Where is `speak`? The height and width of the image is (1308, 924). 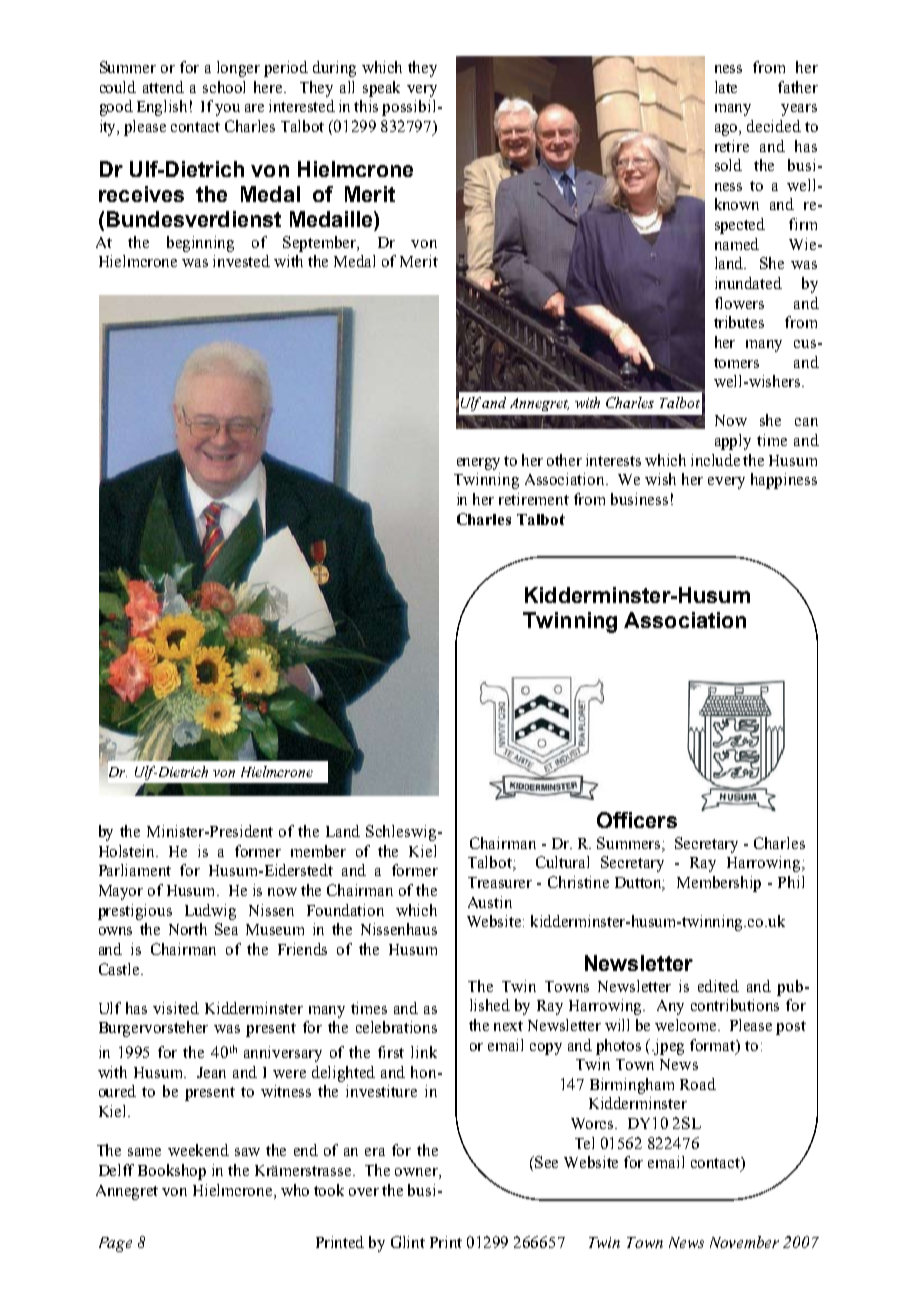
speak is located at coordinates (381, 89).
